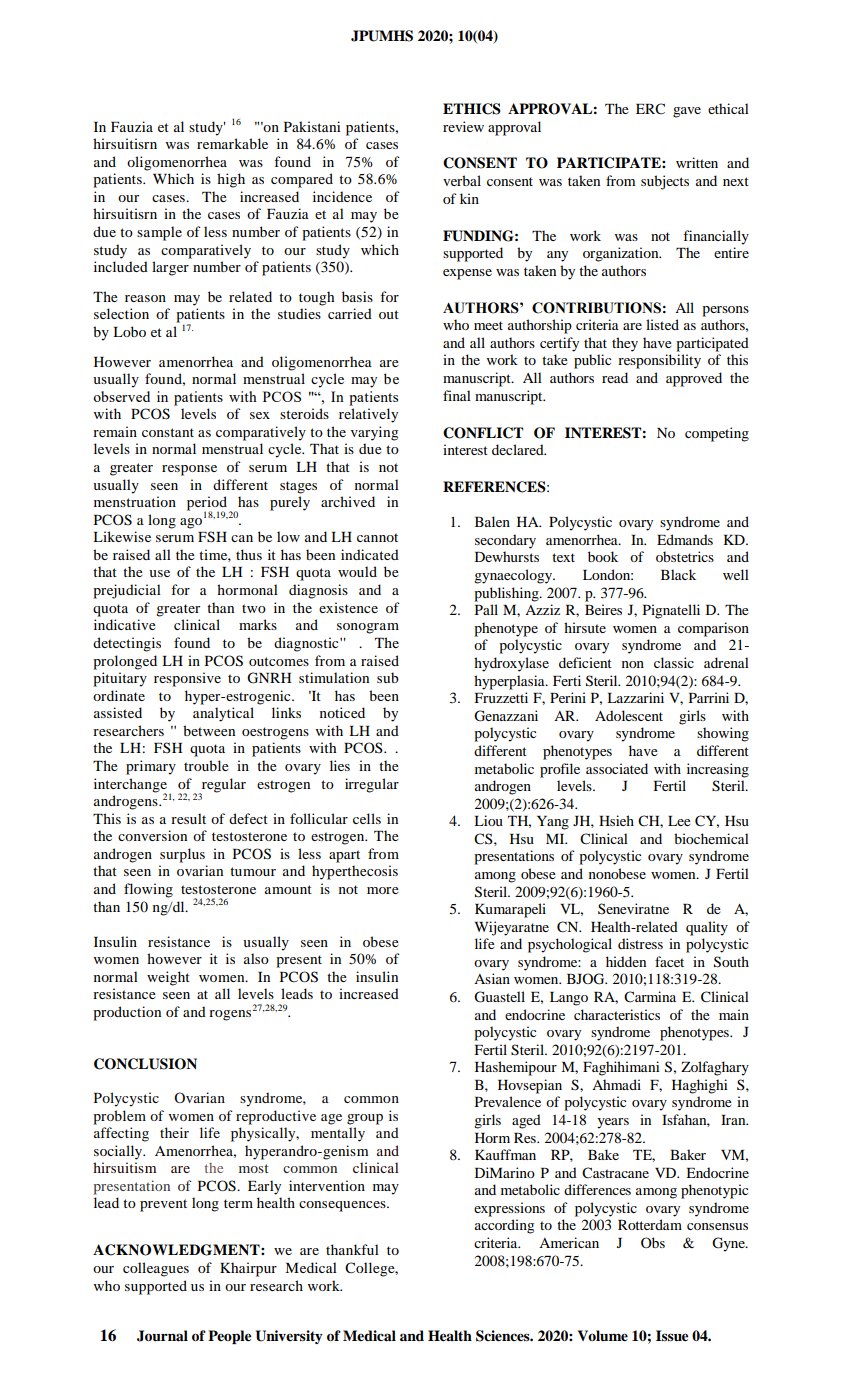  I want to click on according, so click(504, 1226).
